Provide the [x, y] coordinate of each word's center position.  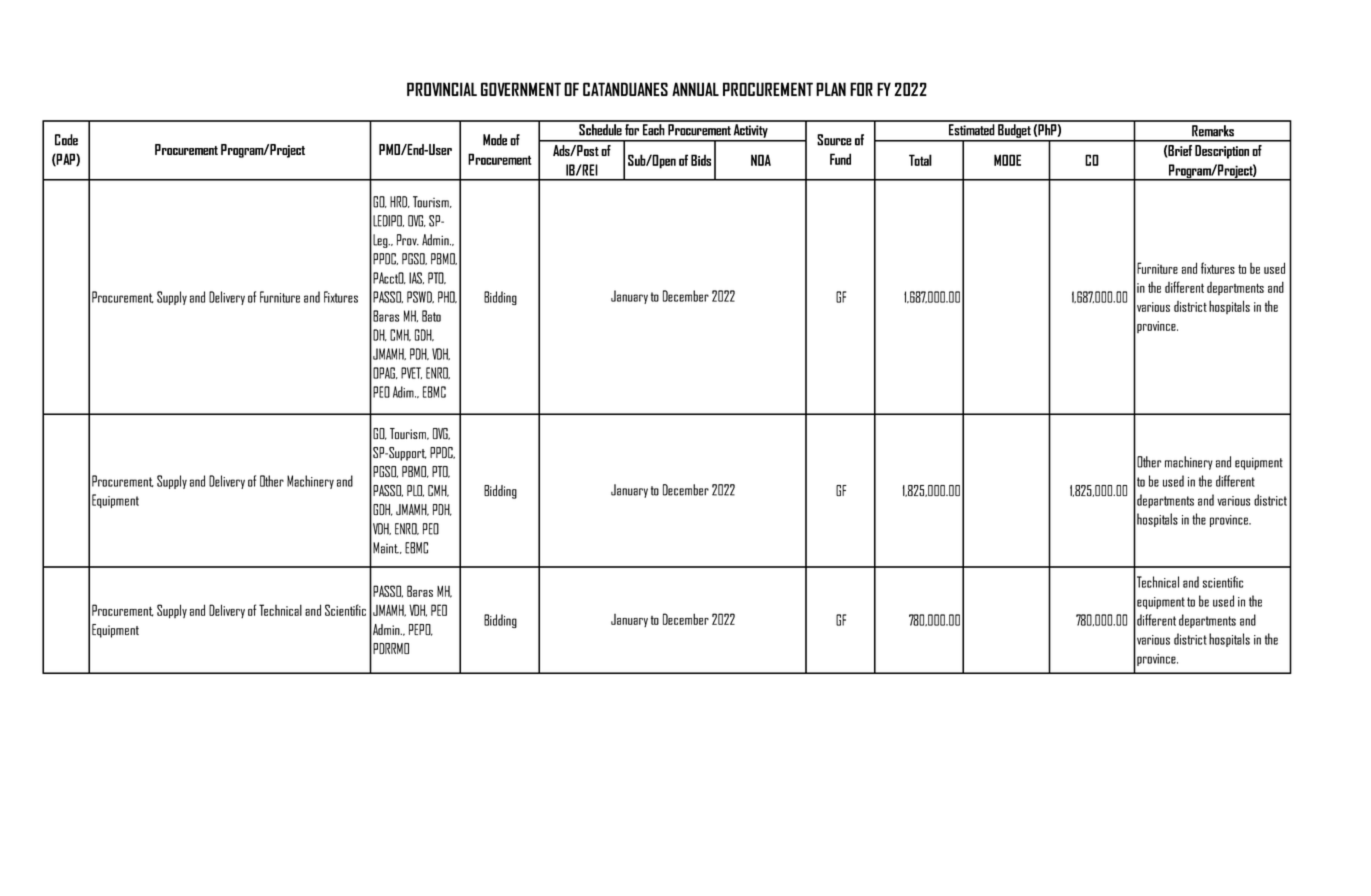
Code [66, 140]
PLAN [831, 89]
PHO [447, 297]
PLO [415, 491]
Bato [431, 316]
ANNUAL [695, 89]
